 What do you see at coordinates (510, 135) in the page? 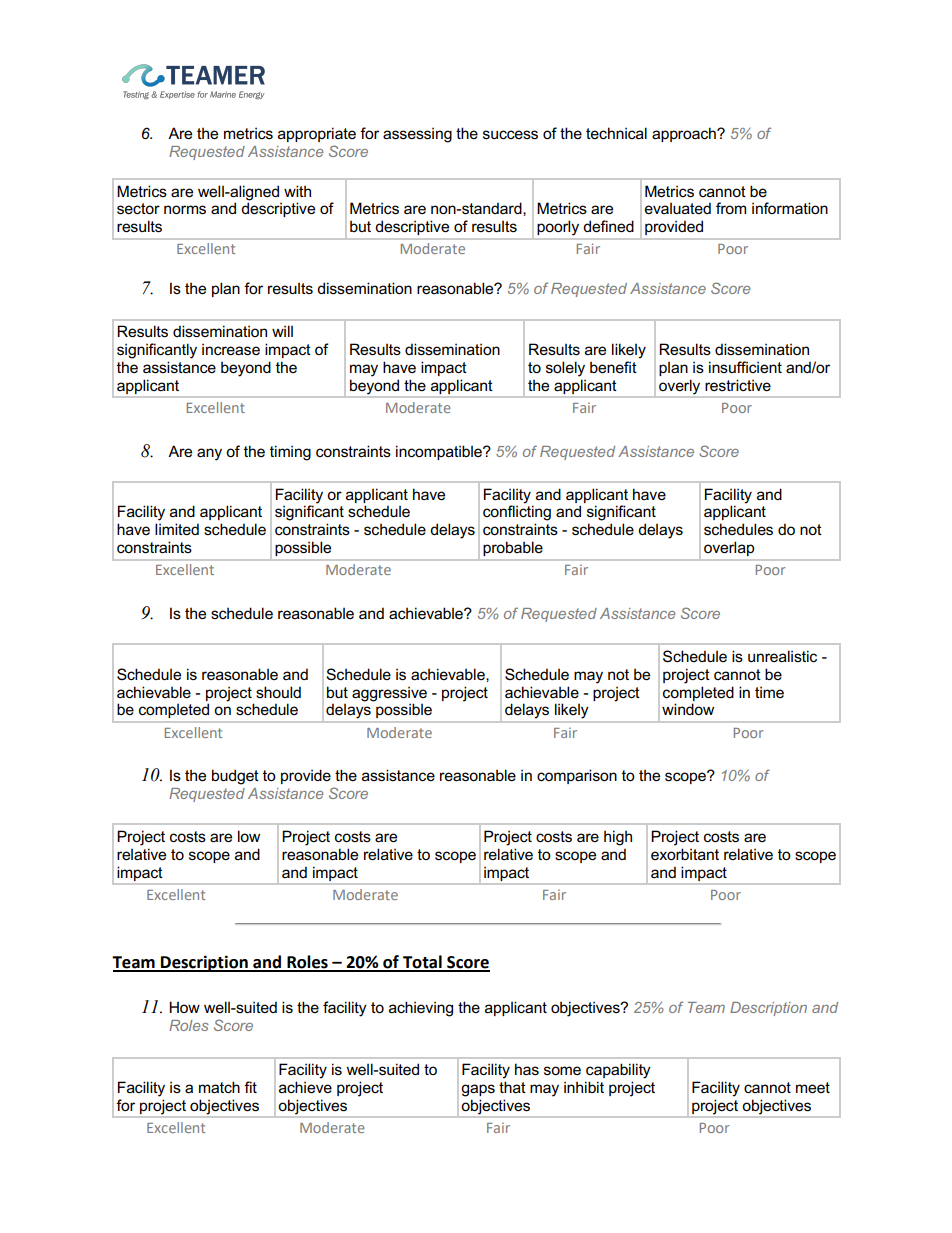
I see `success` at bounding box center [510, 135].
